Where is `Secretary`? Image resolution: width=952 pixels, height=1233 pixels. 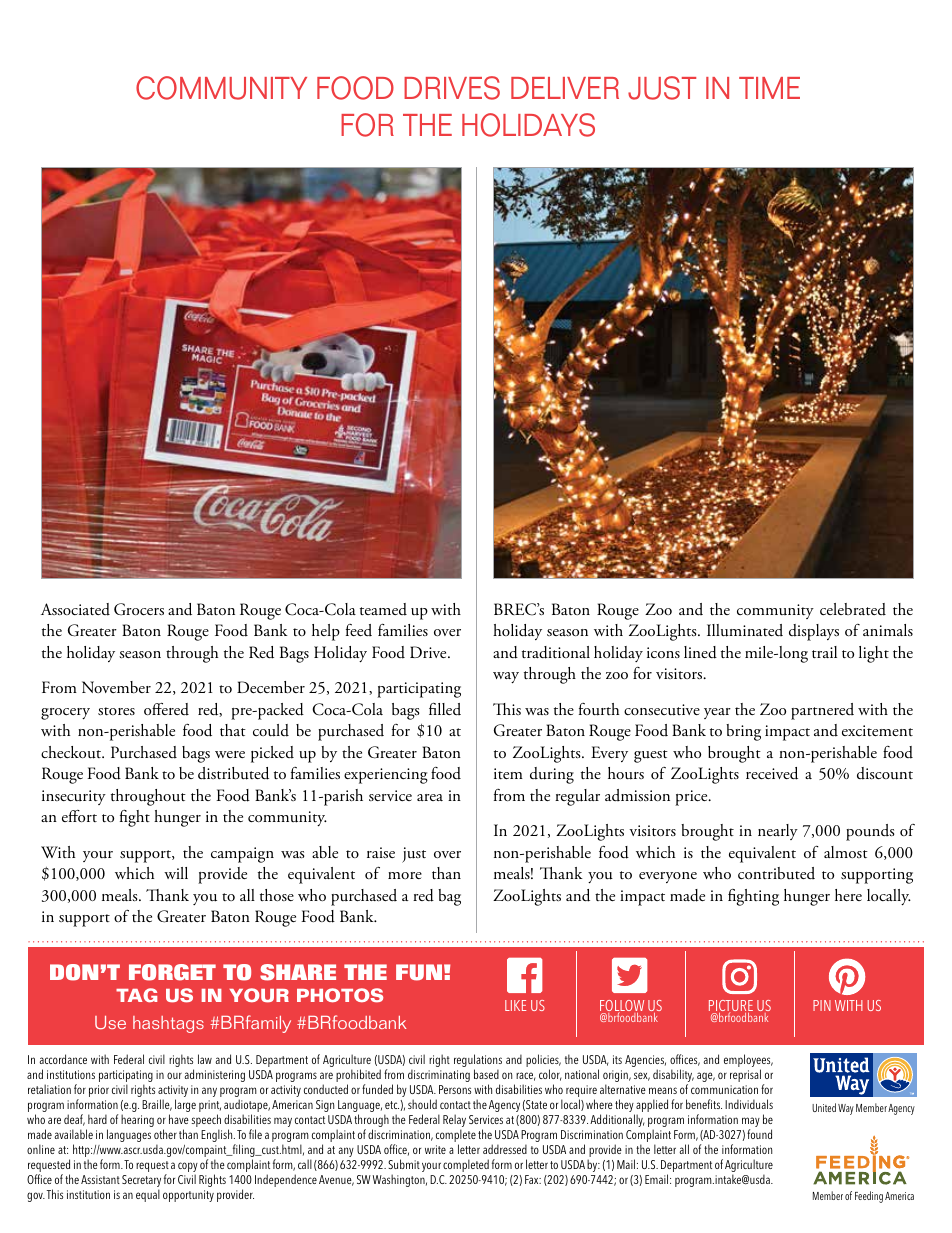 Secretary is located at coordinates (141, 1182).
